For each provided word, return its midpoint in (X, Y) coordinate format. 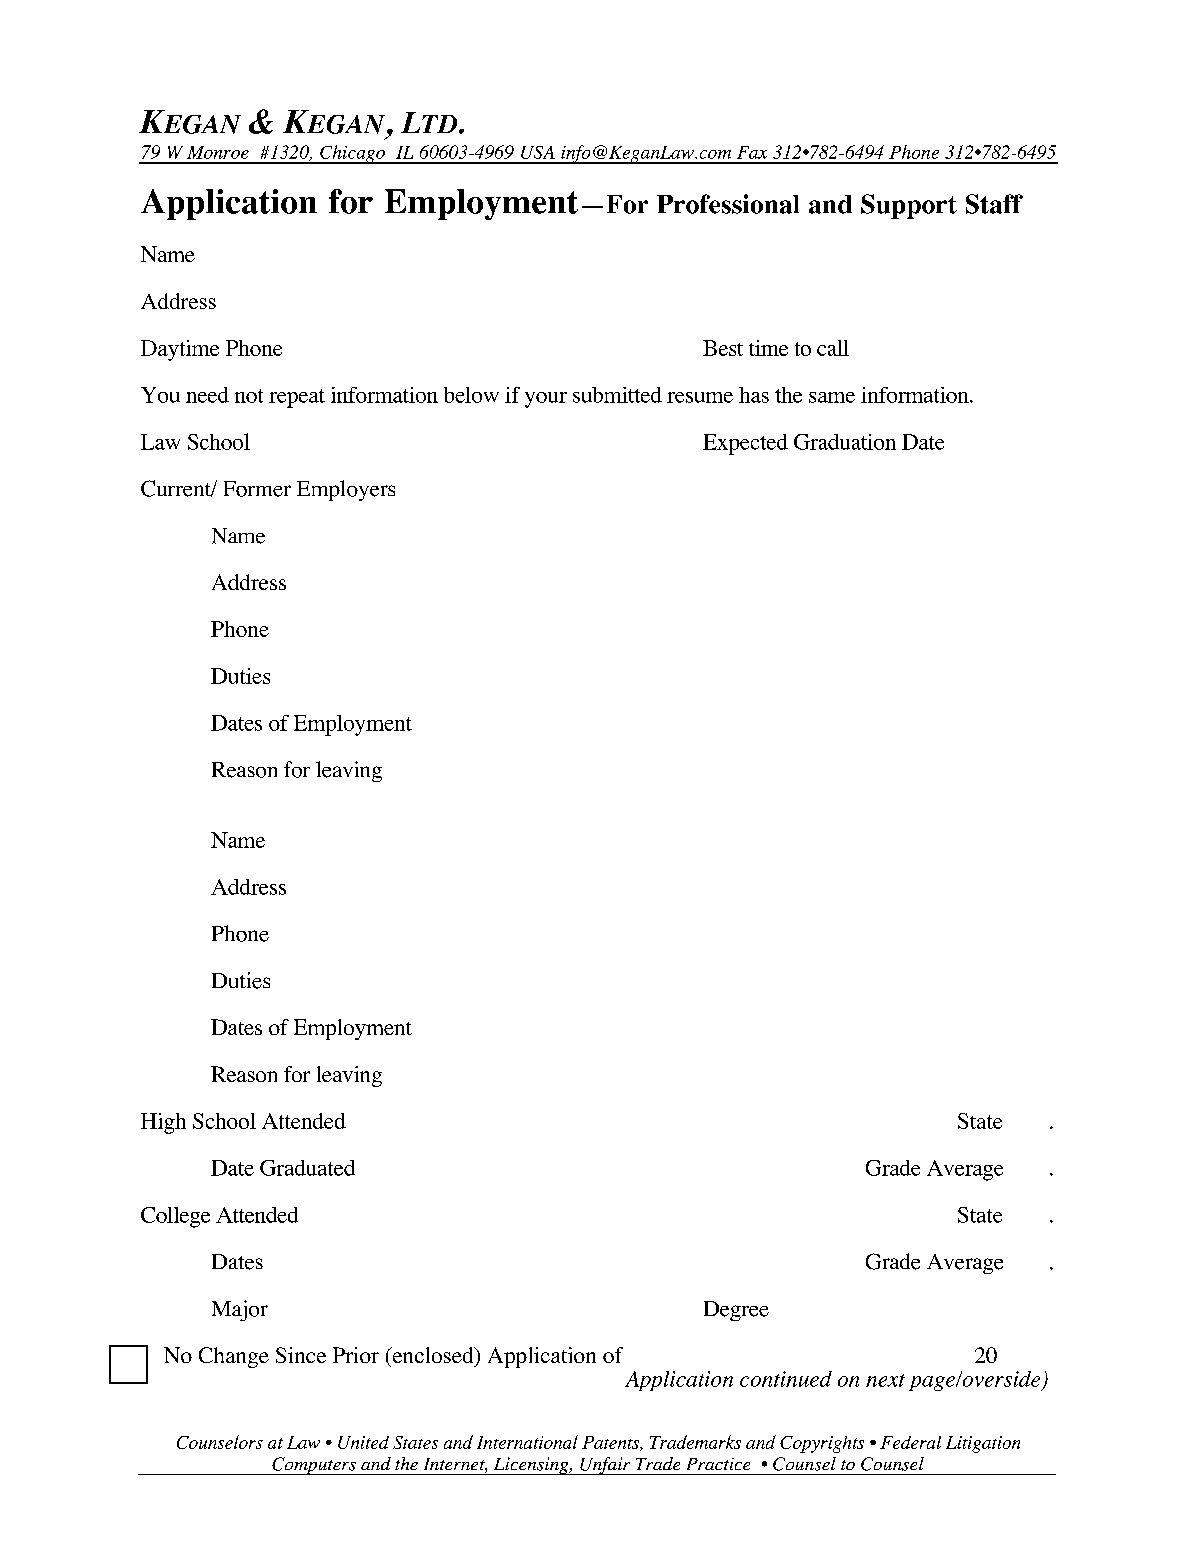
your (546, 400)
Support (909, 206)
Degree (736, 1311)
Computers (314, 1466)
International (527, 1442)
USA (538, 152)
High (163, 1123)
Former (257, 489)
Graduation (845, 442)
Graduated (307, 1168)
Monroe (218, 152)
